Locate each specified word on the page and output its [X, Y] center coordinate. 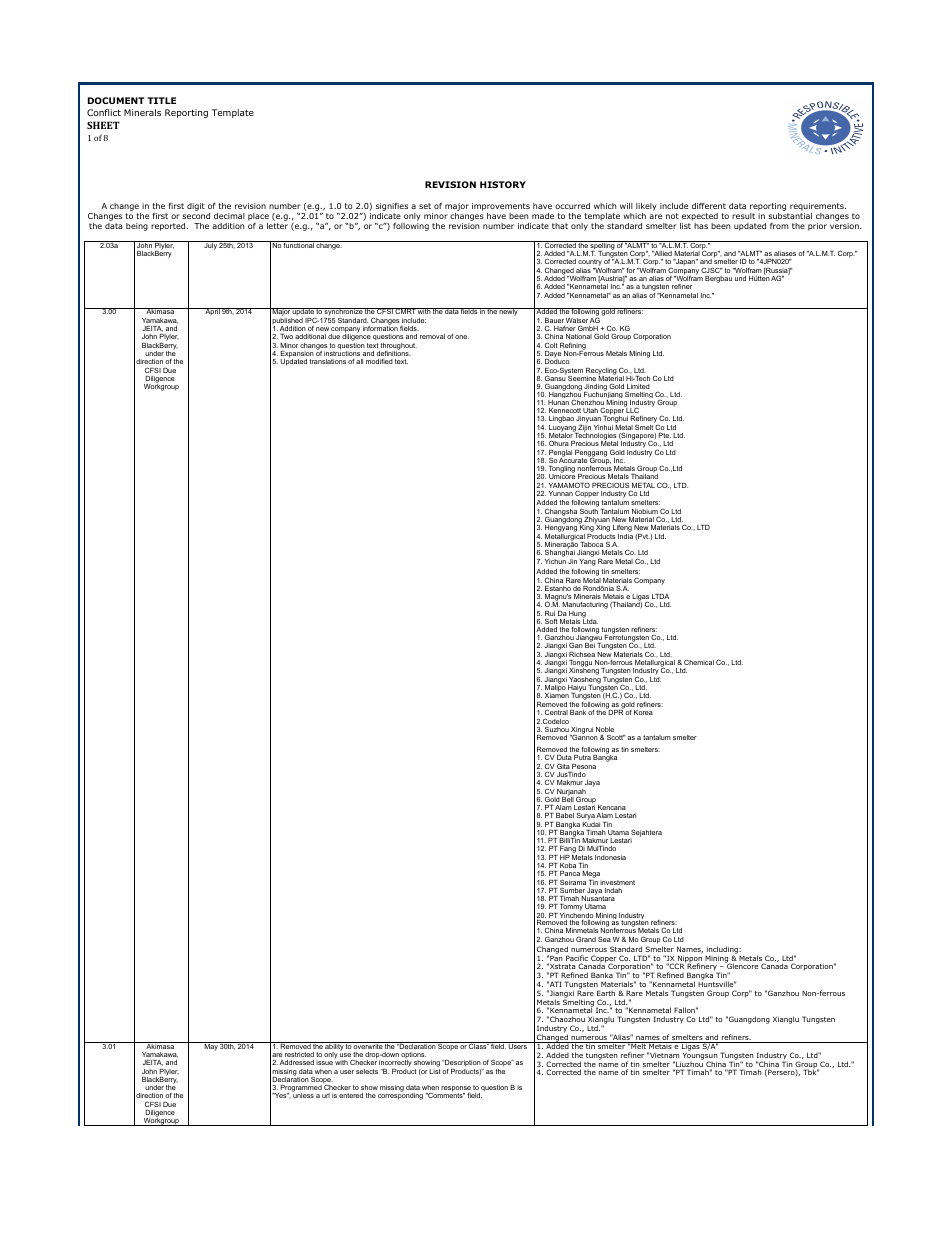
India [625, 535]
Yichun [555, 560]
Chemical [699, 662]
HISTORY [503, 184]
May [211, 1046]
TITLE [161, 100]
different [709, 206]
